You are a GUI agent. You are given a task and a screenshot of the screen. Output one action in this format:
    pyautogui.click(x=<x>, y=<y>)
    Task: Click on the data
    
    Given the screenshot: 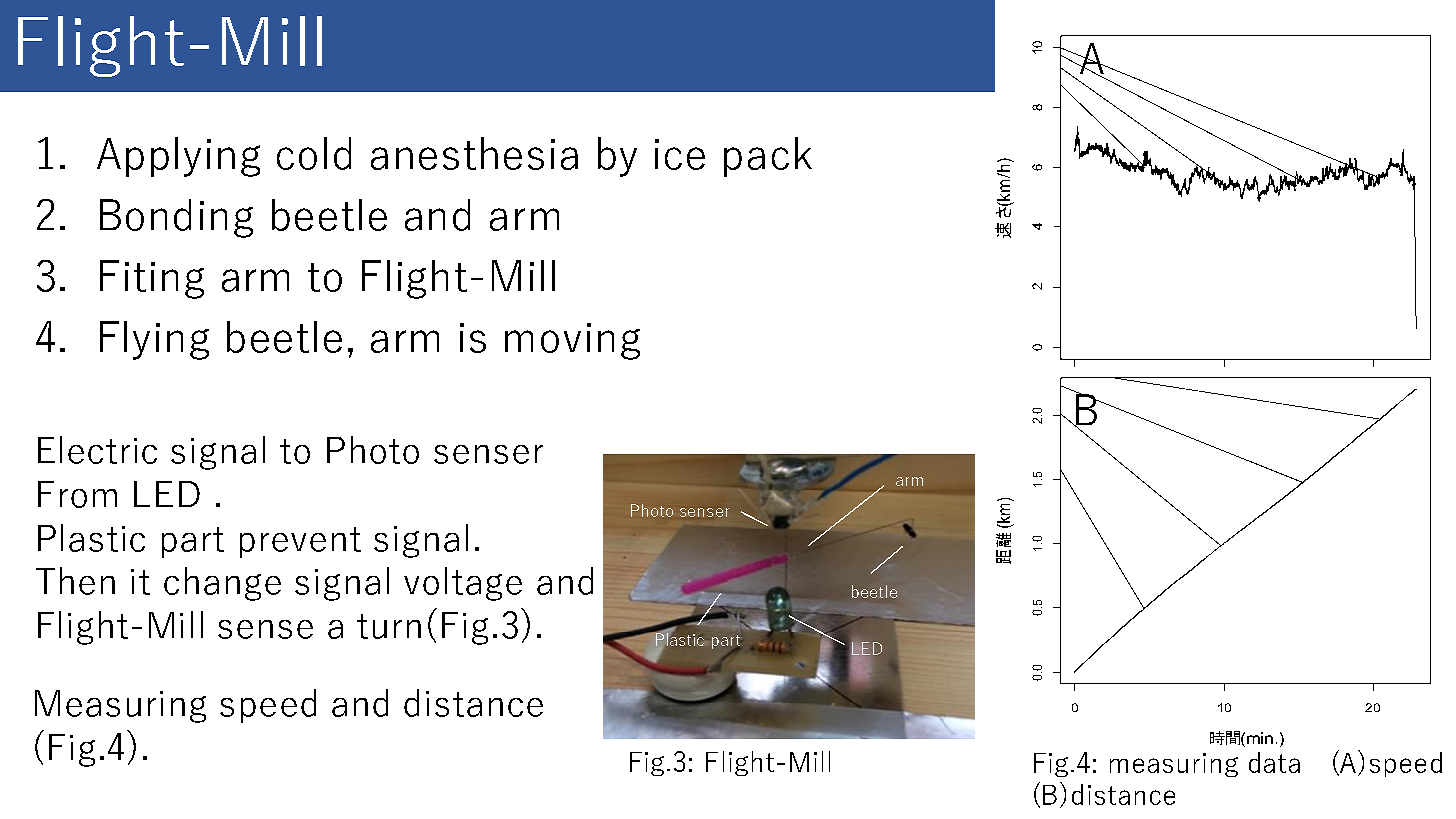 What is the action you would take?
    pyautogui.click(x=1274, y=762)
